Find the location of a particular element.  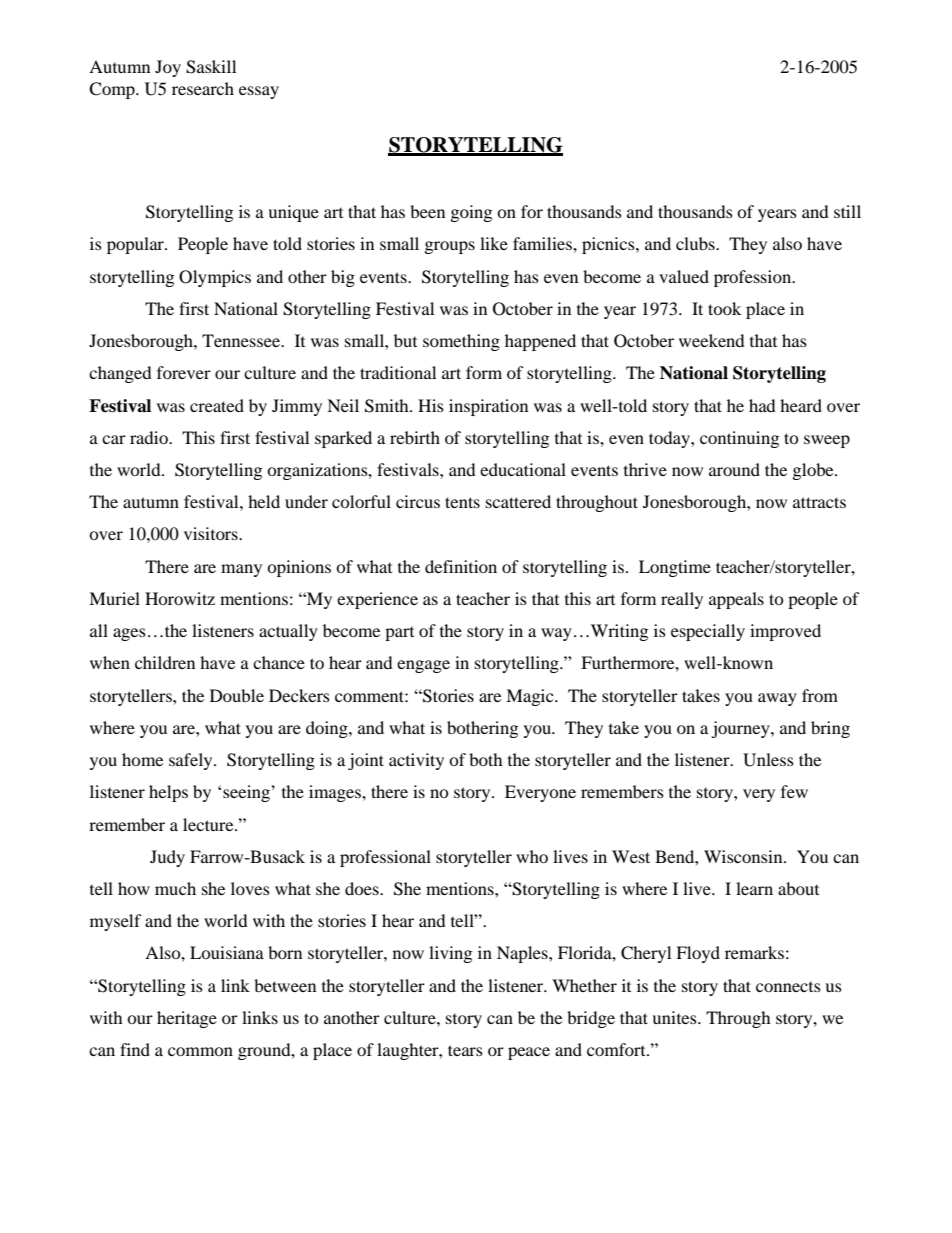

inspiration is located at coordinates (488, 407).
